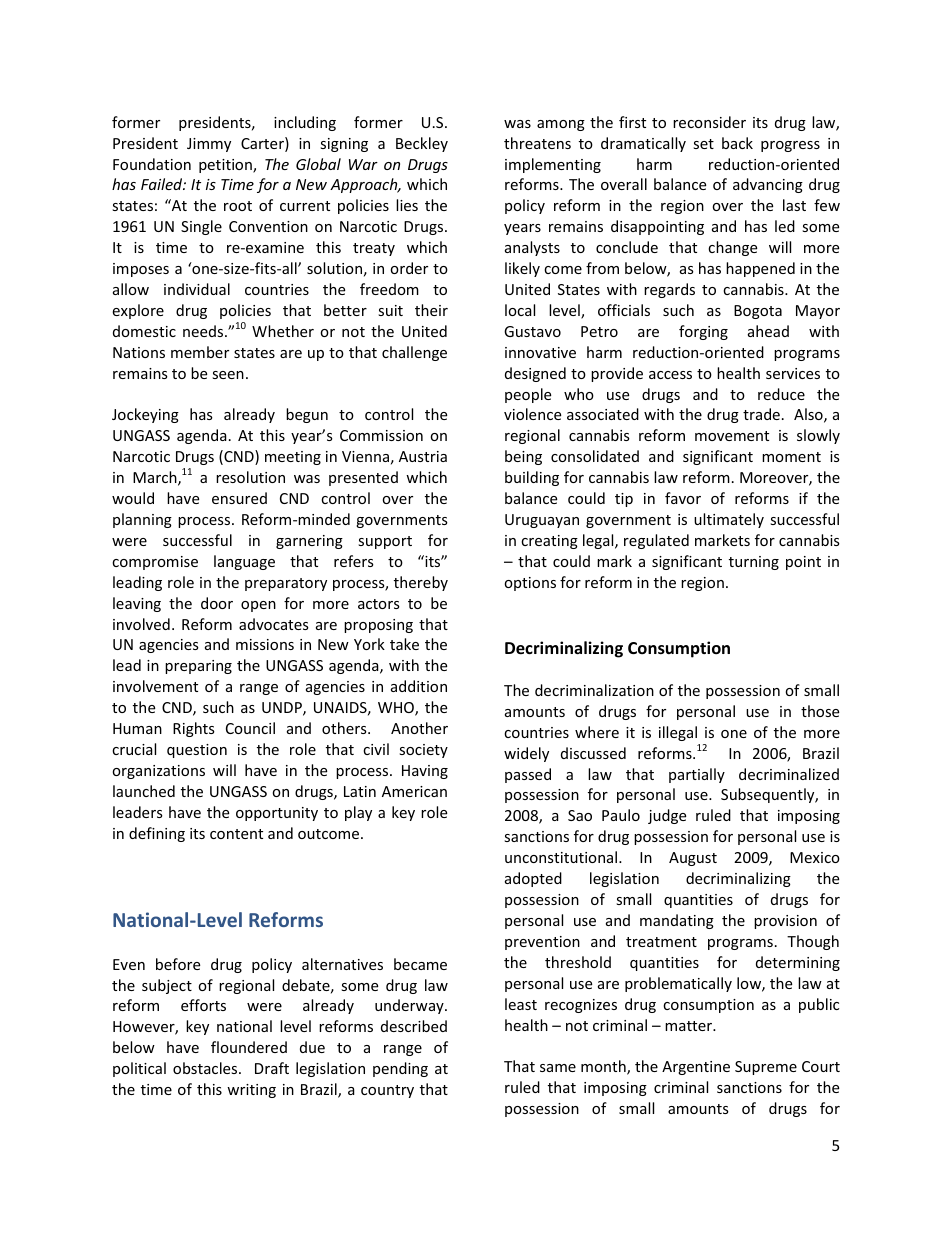  I want to click on content, so click(236, 834).
